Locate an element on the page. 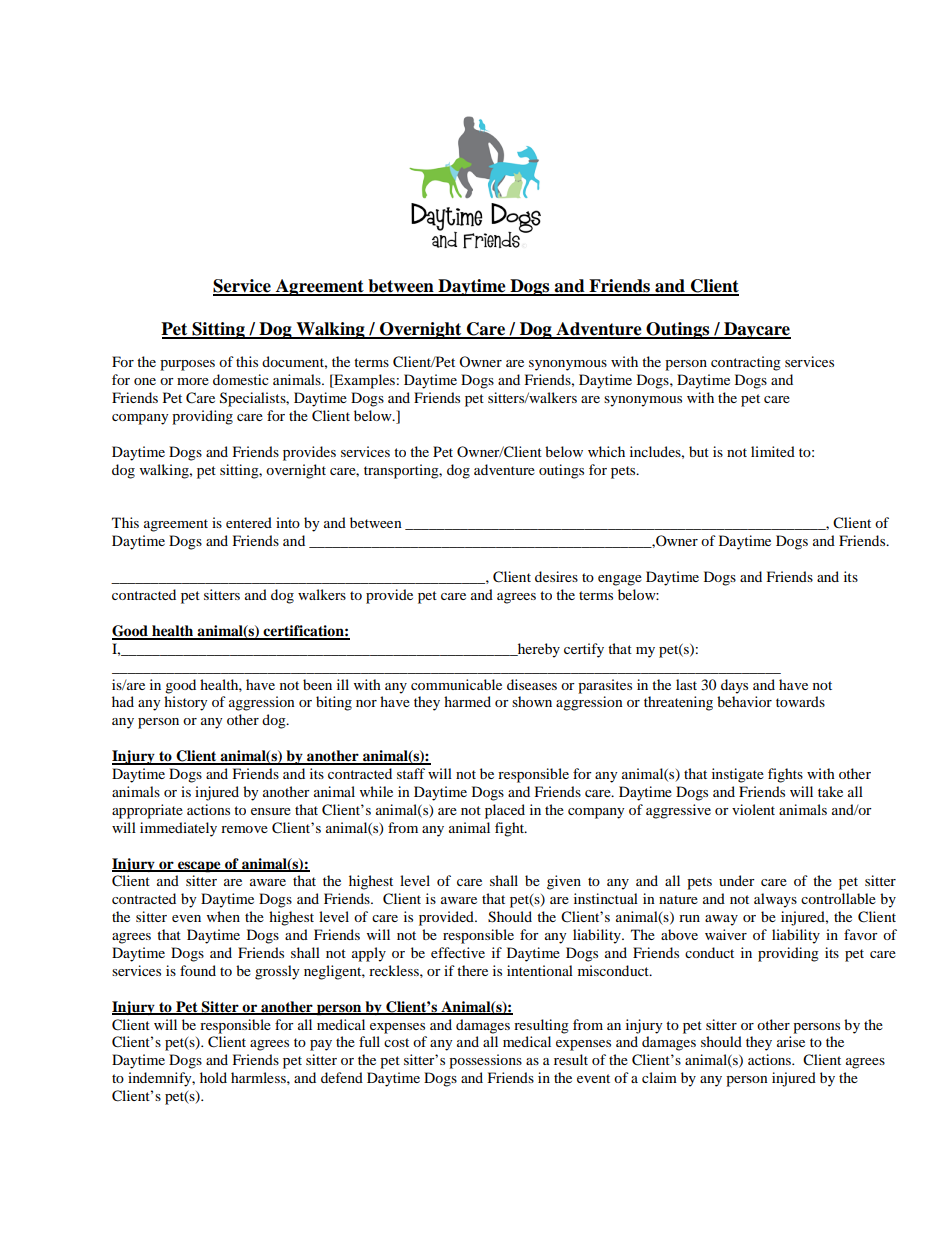 The height and width of the document is (1233, 952). hold is located at coordinates (213, 1077).
